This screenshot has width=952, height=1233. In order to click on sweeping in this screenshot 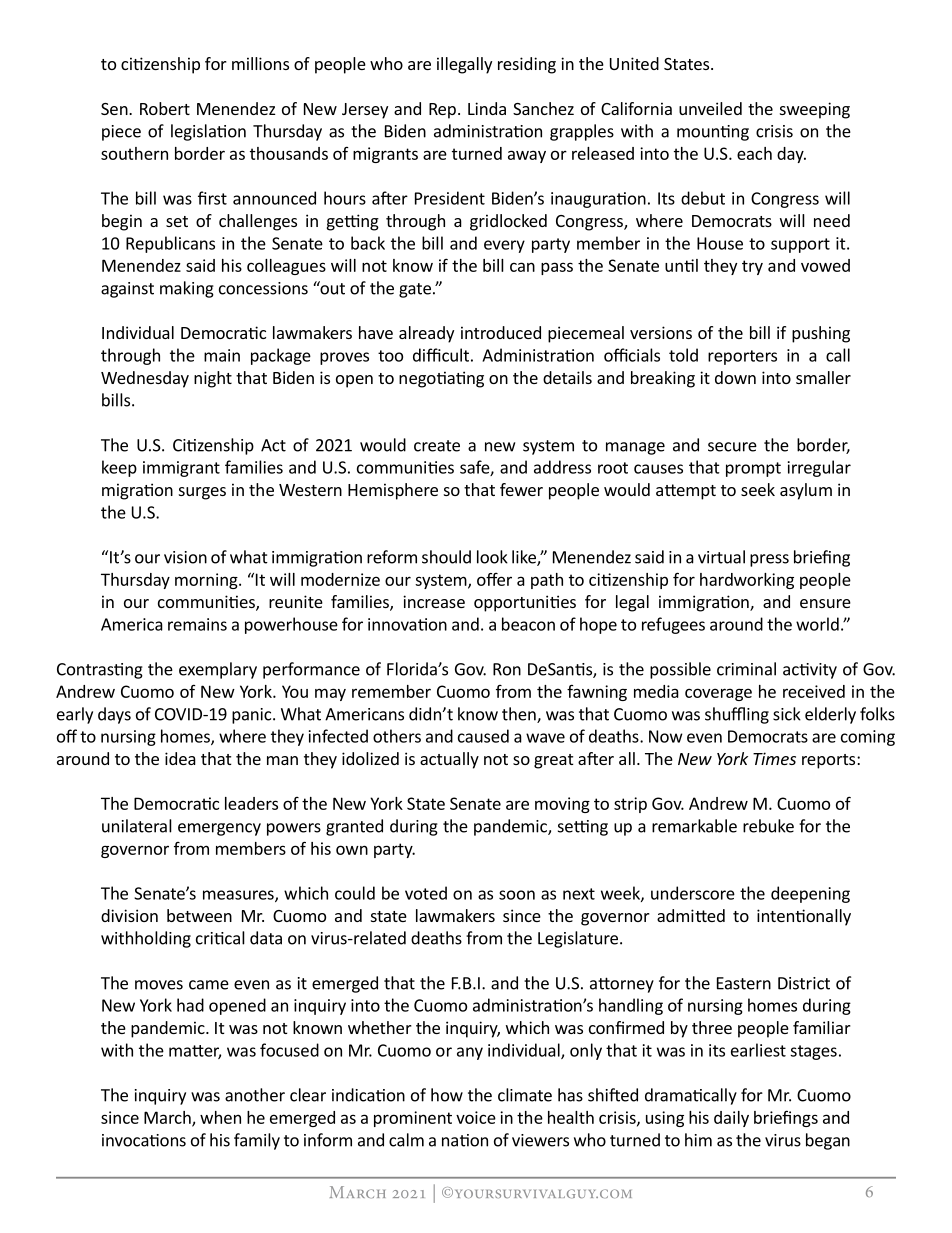, I will do `click(815, 110)`.
